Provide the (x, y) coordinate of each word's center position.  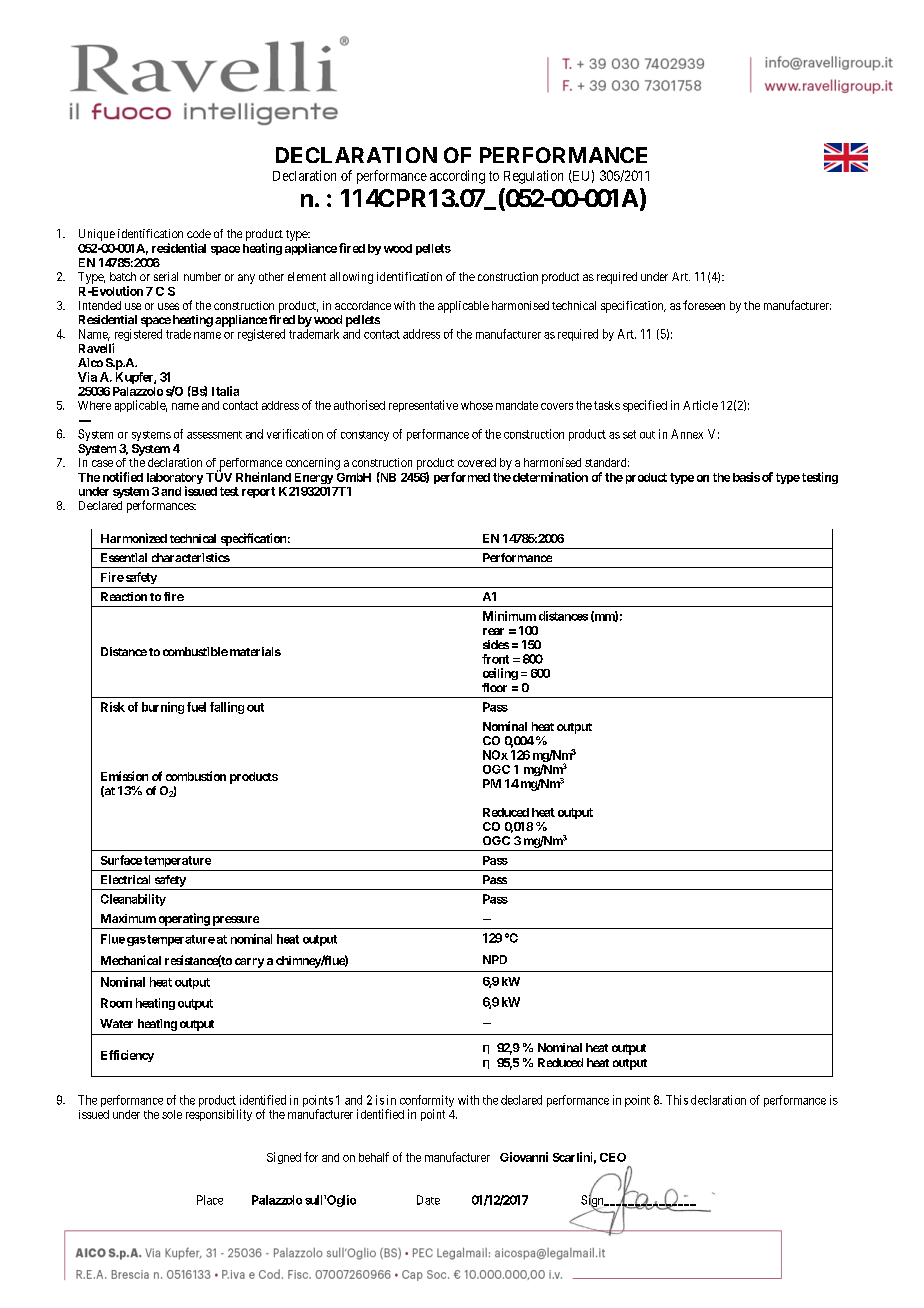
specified (645, 406)
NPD (495, 959)
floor (494, 687)
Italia (225, 391)
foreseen (704, 305)
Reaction (124, 596)
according (457, 177)
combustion (196, 776)
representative (423, 406)
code (199, 233)
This (677, 1100)
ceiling (500, 674)
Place (210, 1200)
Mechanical (131, 960)
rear (493, 631)
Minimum (509, 616)
